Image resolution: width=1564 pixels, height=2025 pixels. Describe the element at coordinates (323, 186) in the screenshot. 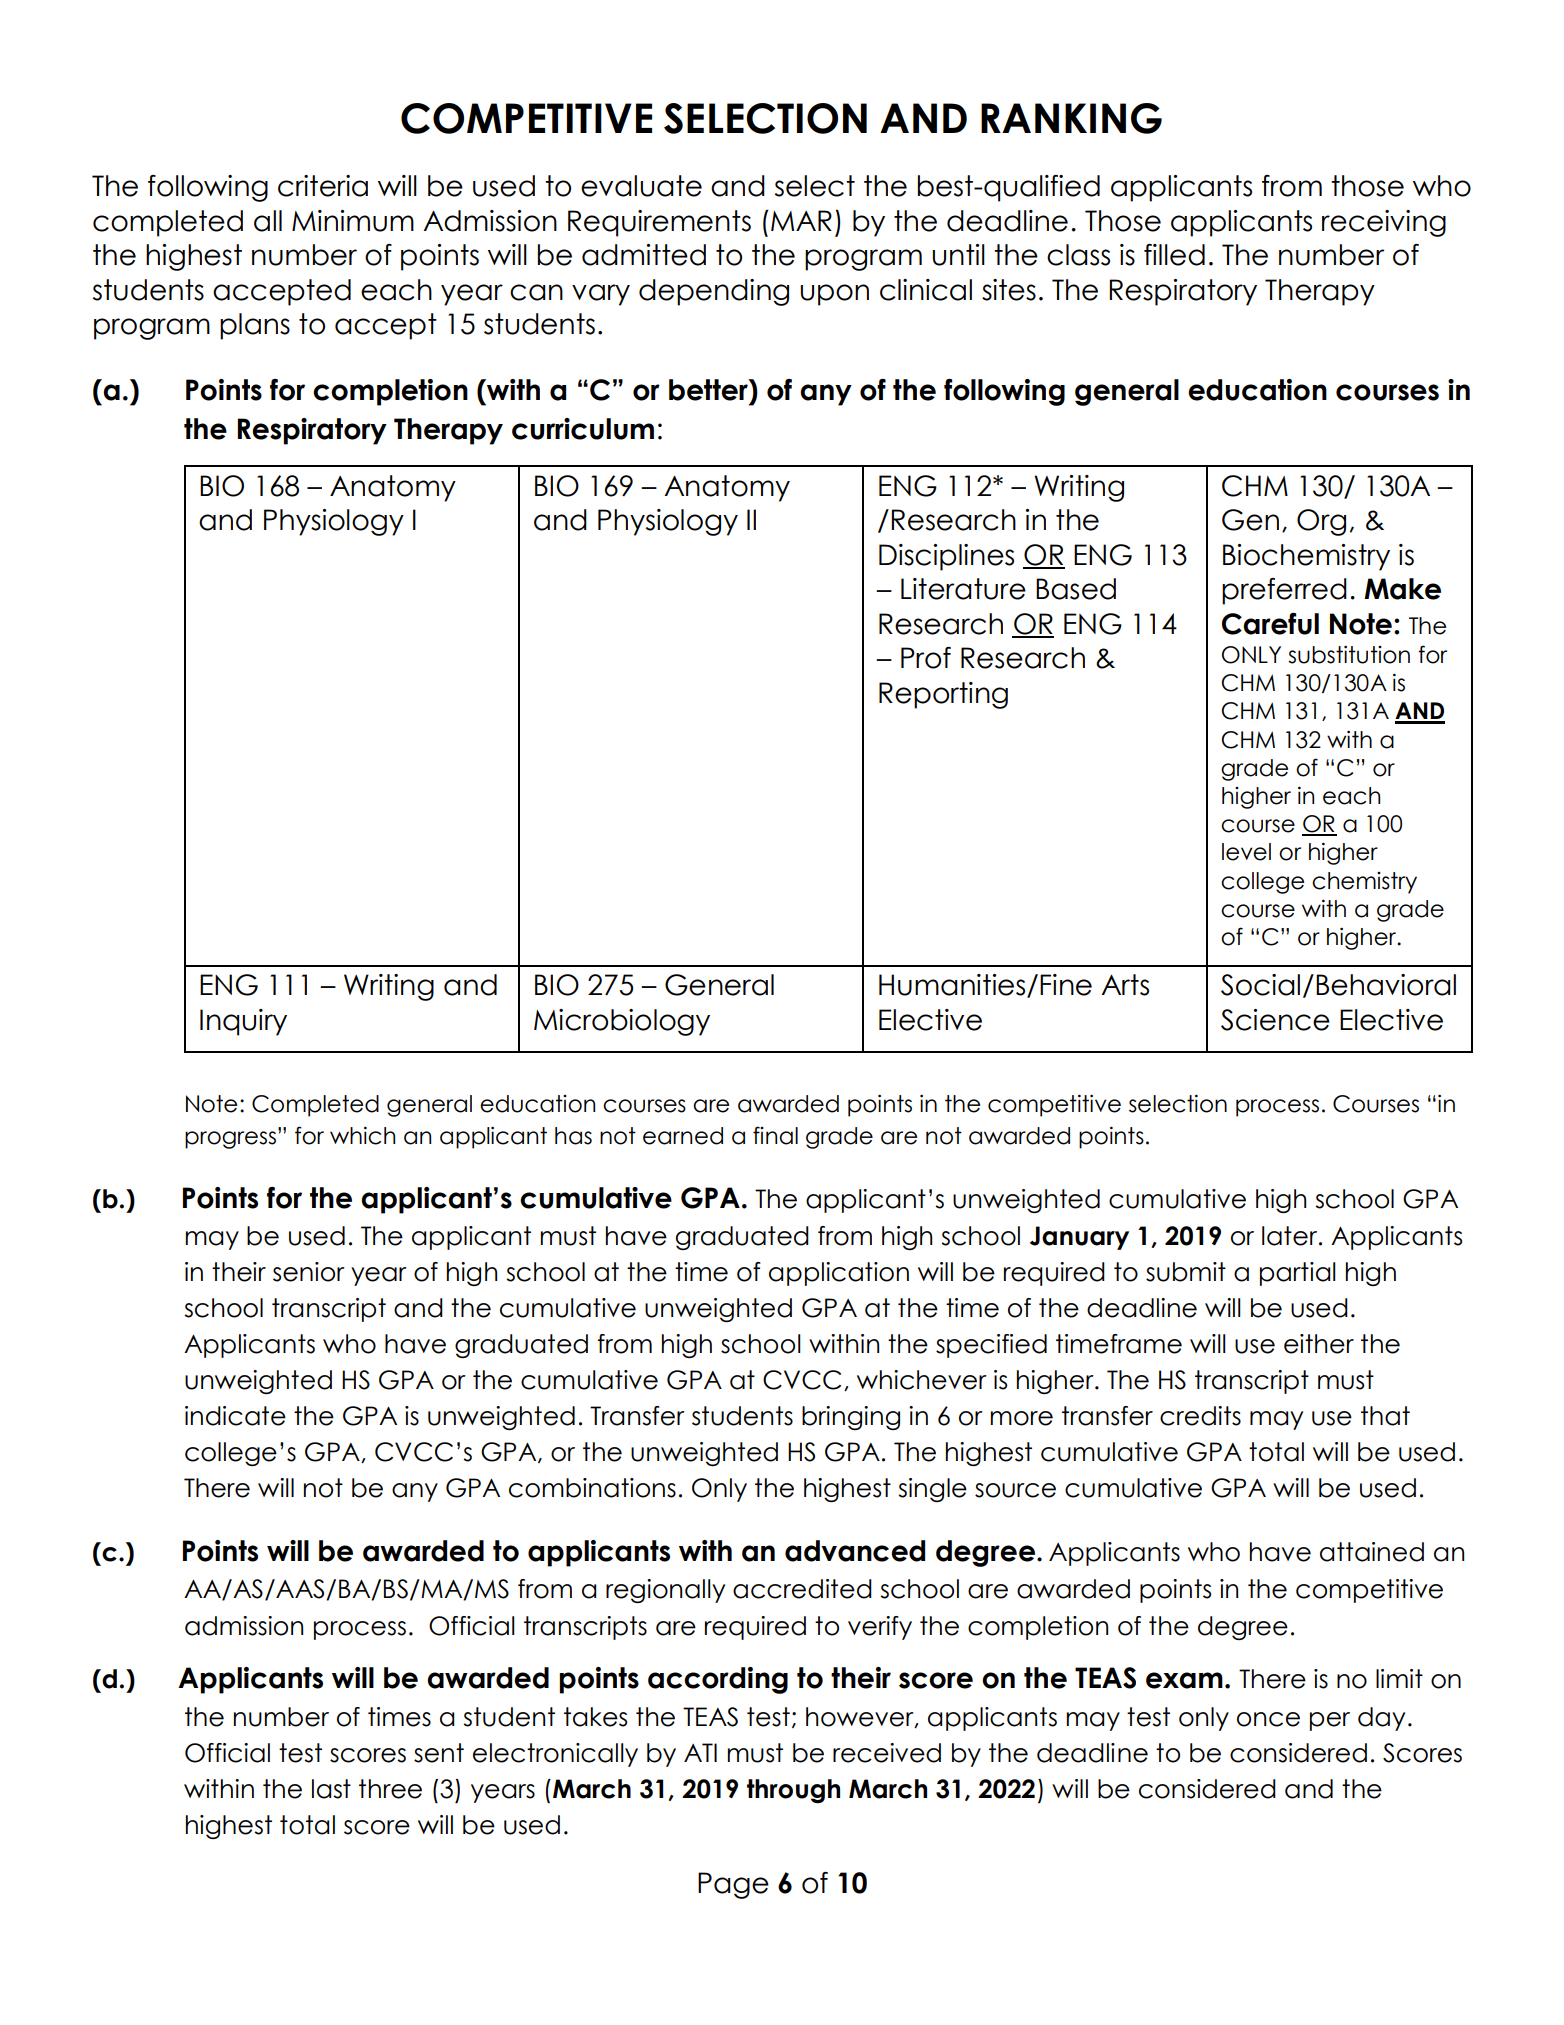

I see `criteria` at that location.
